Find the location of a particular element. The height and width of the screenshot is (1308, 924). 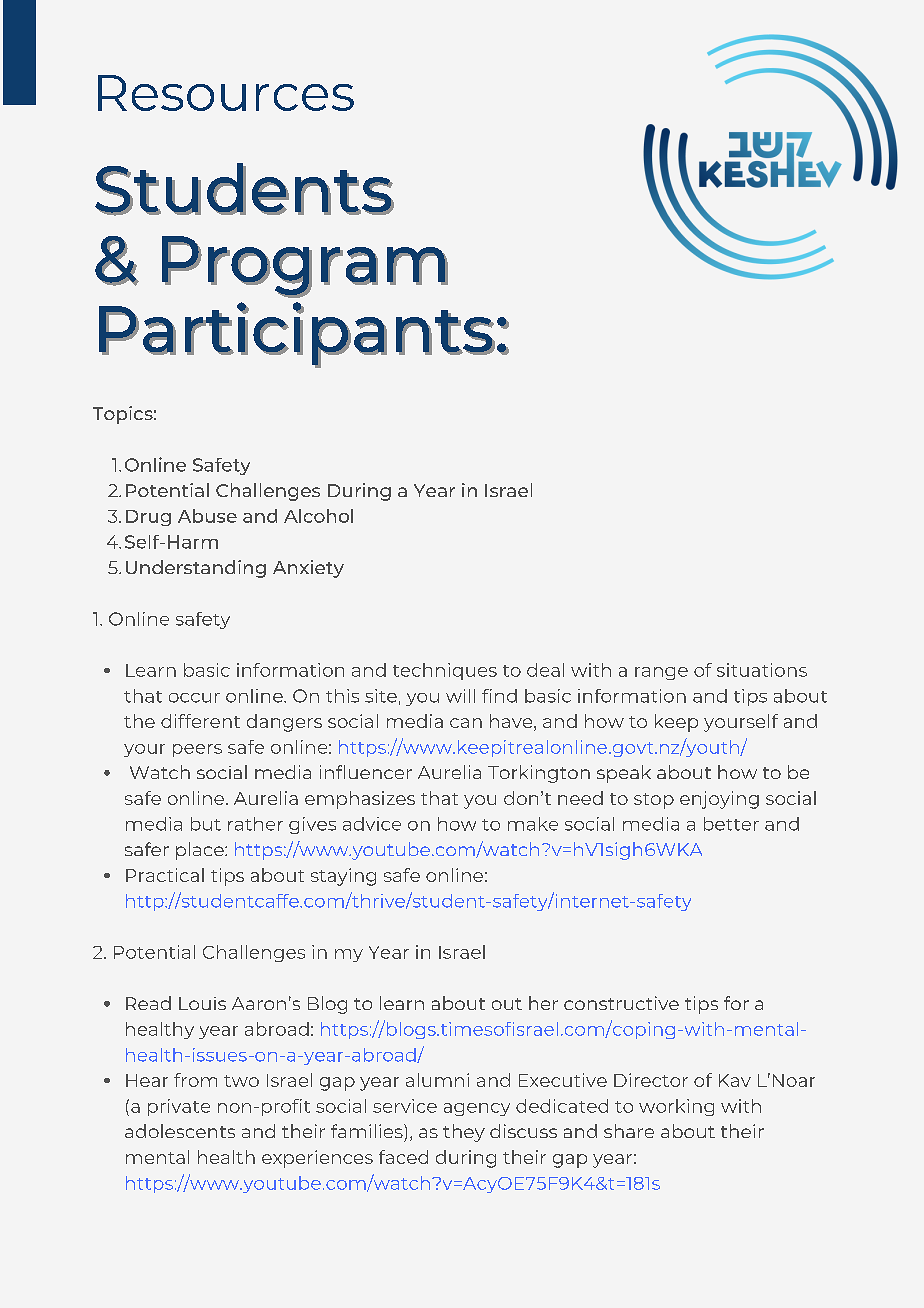

range is located at coordinates (661, 673).
